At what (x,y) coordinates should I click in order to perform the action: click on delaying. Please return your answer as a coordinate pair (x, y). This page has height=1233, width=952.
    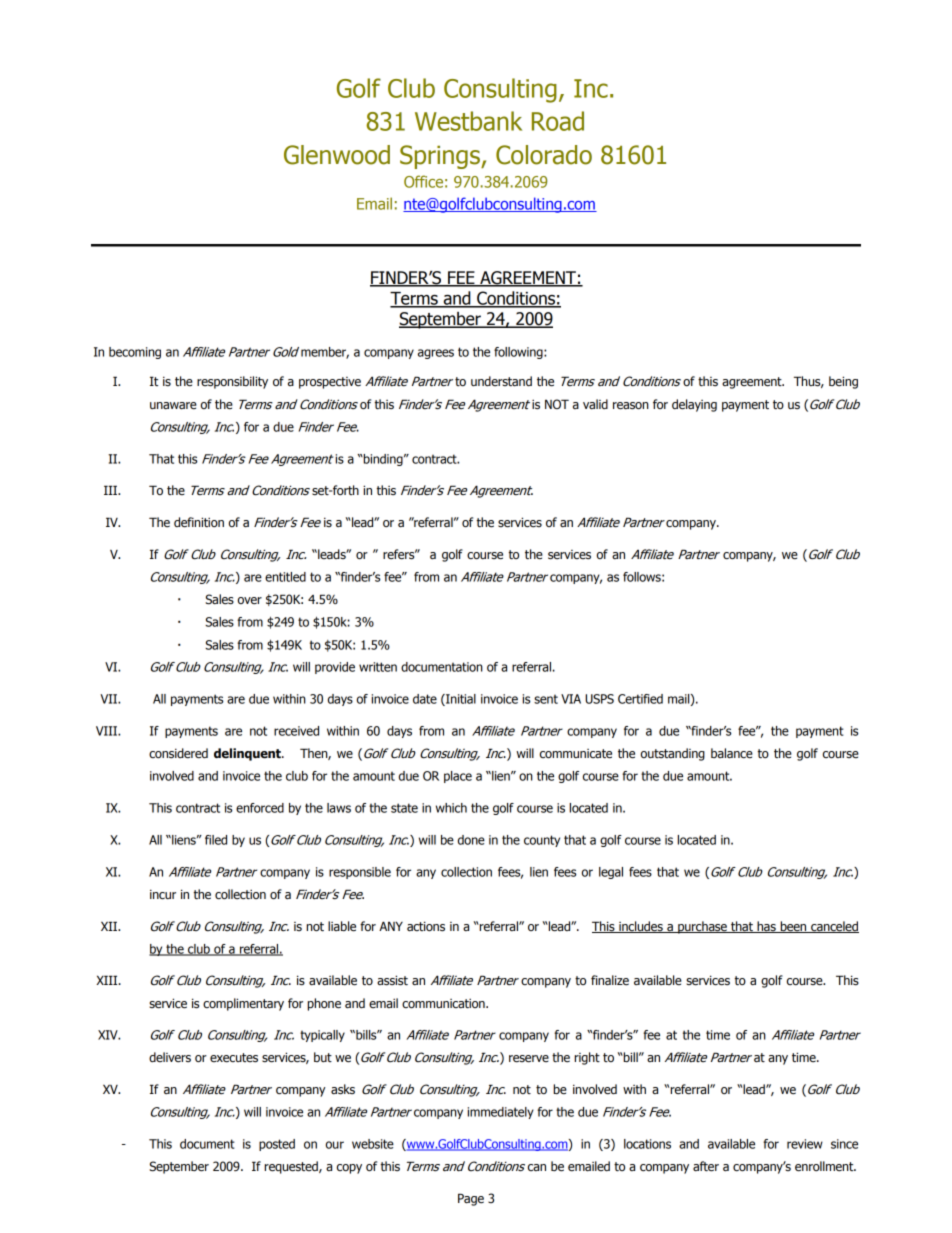
    Looking at the image, I should click on (694, 405).
